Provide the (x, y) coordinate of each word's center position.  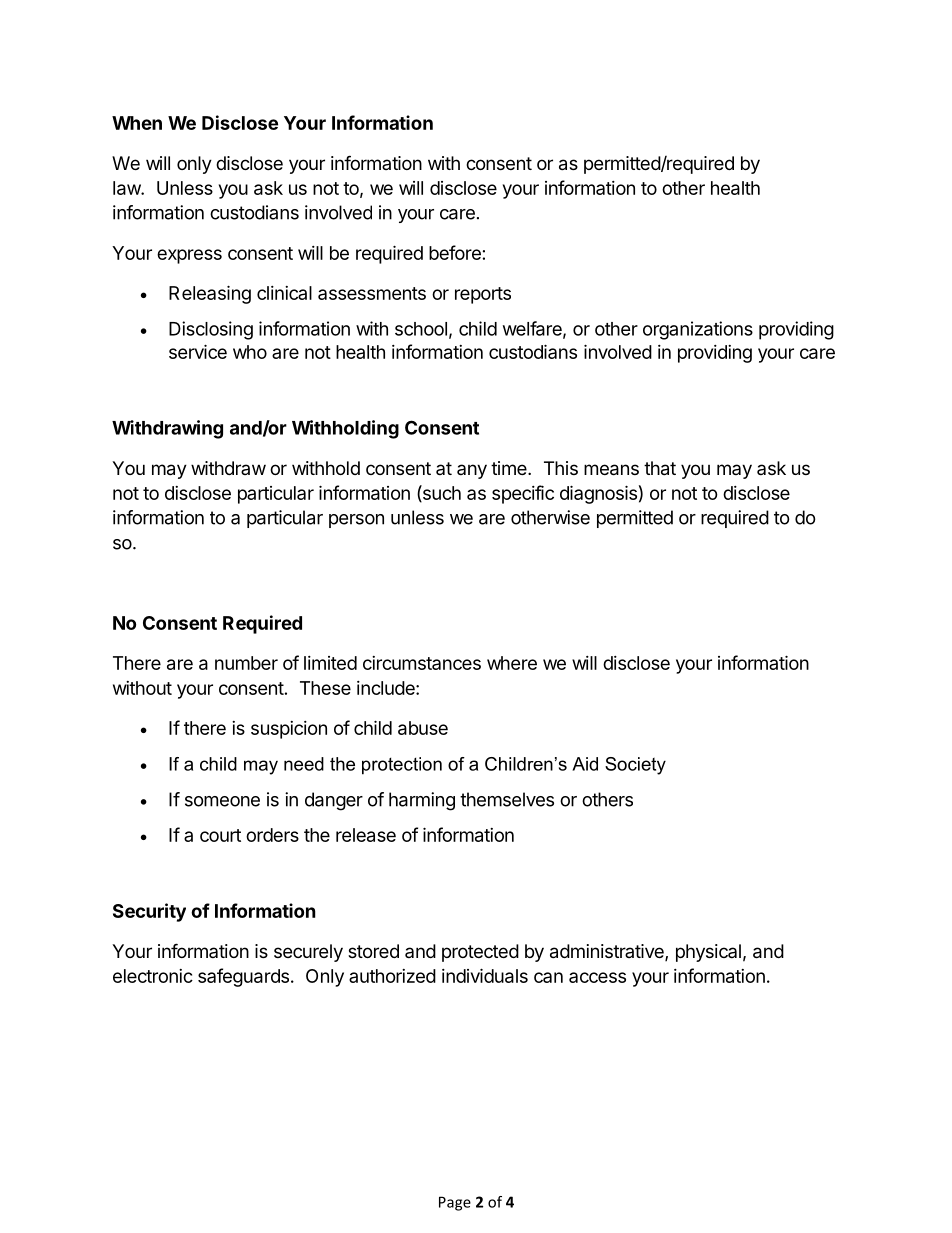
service (198, 351)
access (597, 977)
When (137, 123)
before (455, 252)
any (472, 471)
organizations (698, 330)
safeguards (243, 977)
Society (635, 766)
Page (455, 1203)
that (660, 468)
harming (422, 801)
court (220, 835)
